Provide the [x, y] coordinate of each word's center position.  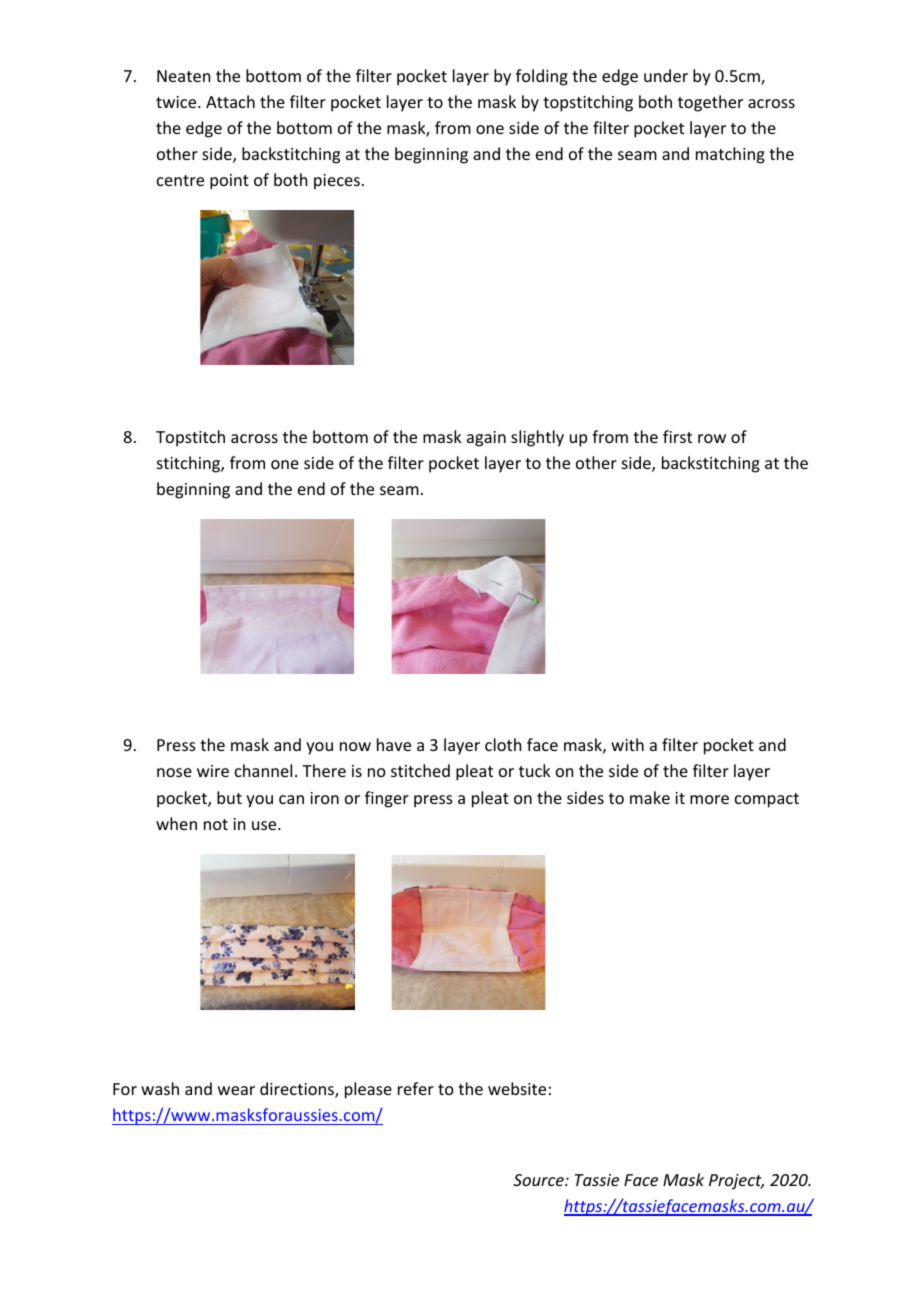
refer [416, 1088]
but [229, 797]
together [710, 103]
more [709, 799]
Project [736, 1182]
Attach [230, 101]
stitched [420, 770]
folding [542, 77]
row [712, 438]
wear [236, 1090]
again [486, 439]
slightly [537, 438]
